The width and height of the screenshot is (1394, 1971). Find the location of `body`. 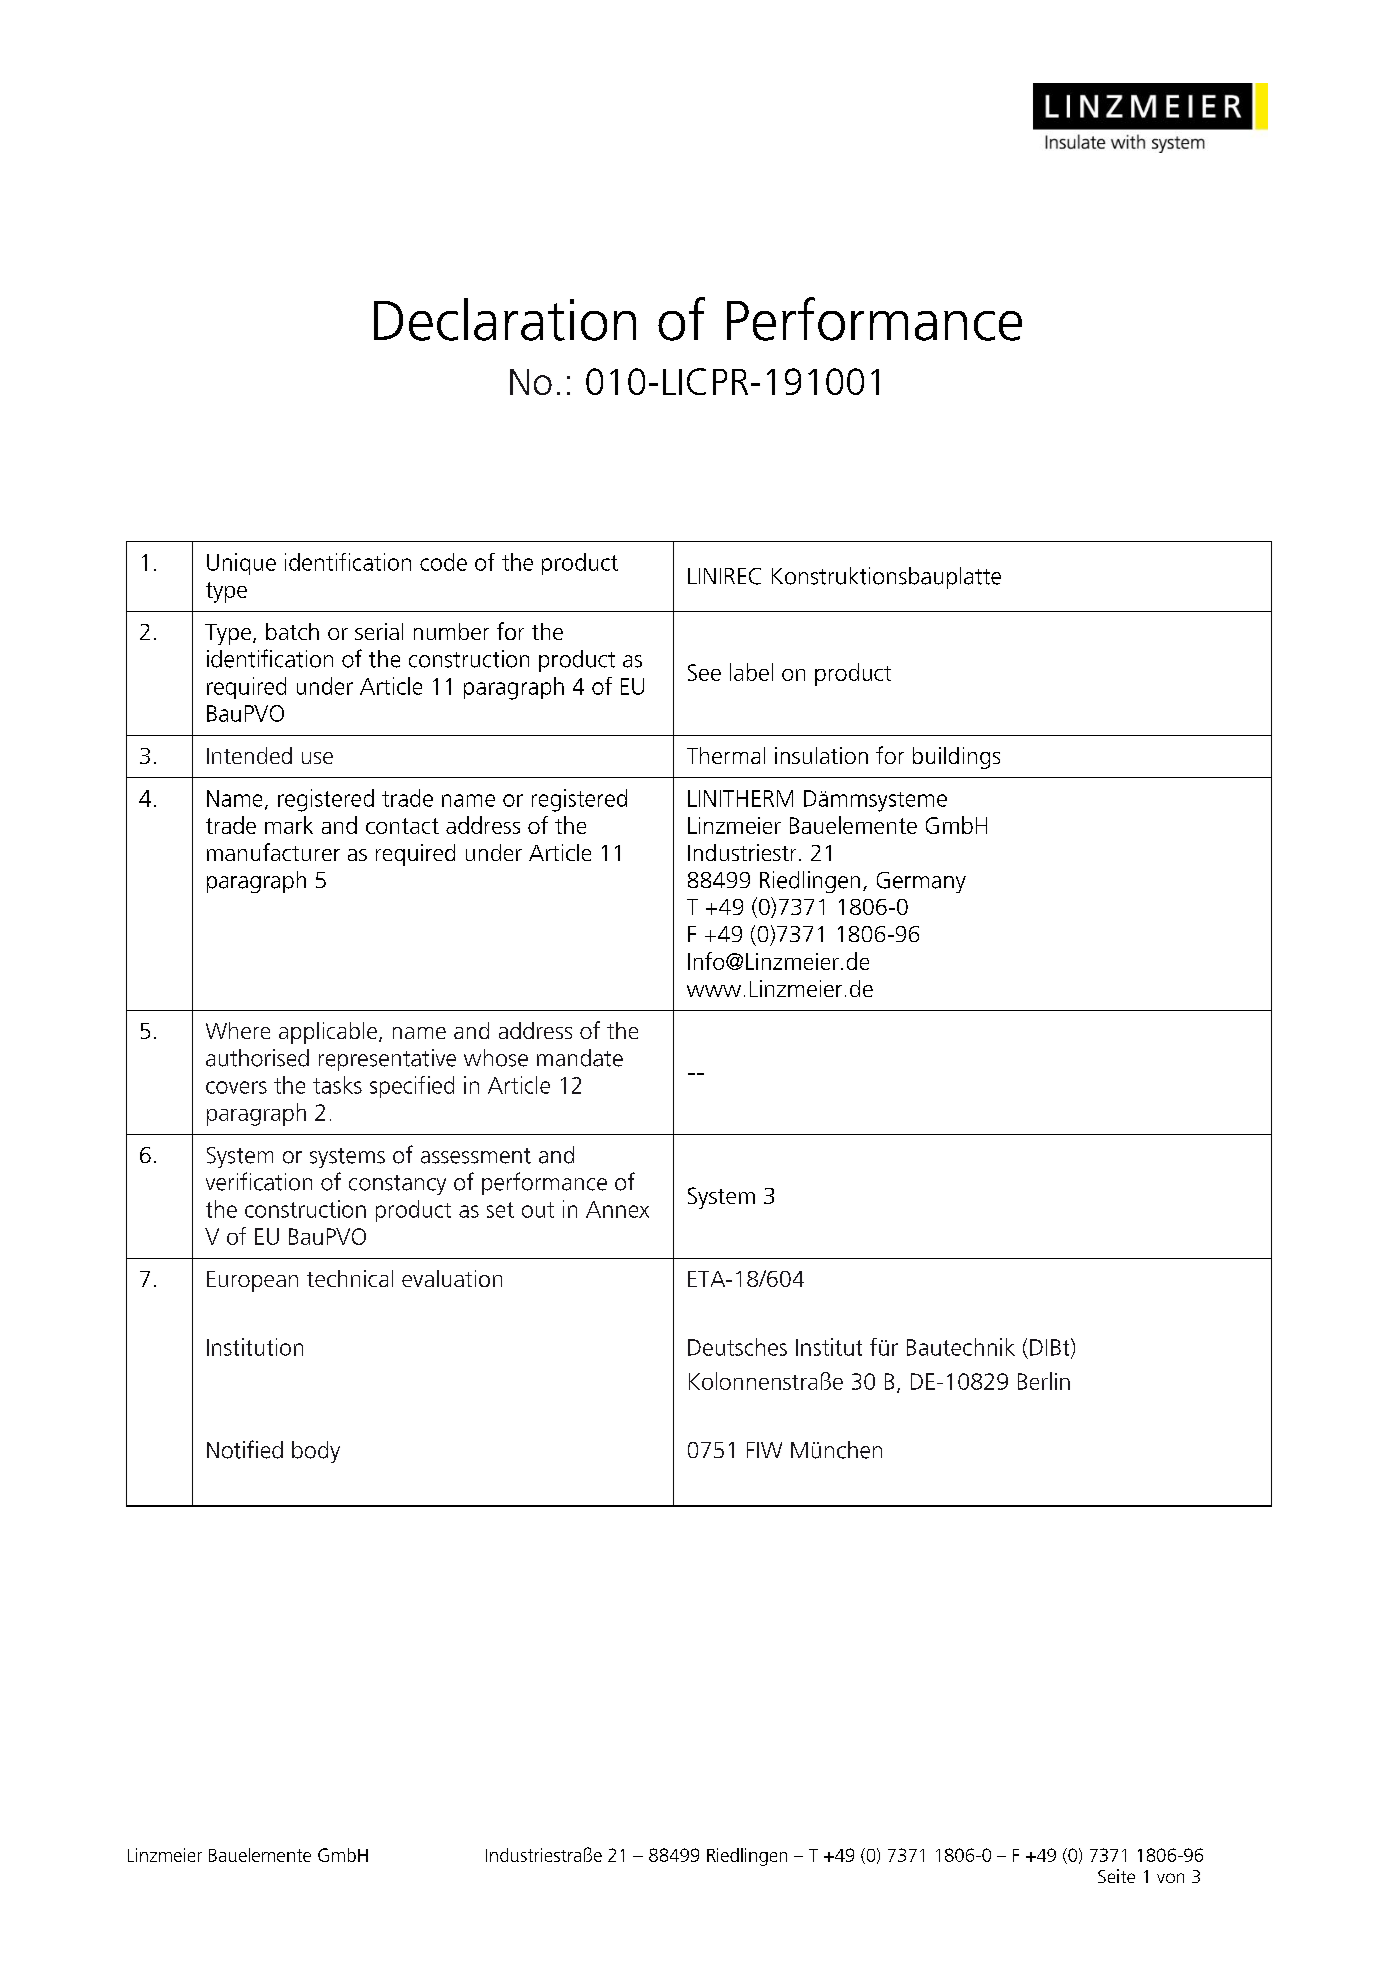

body is located at coordinates (316, 1452).
